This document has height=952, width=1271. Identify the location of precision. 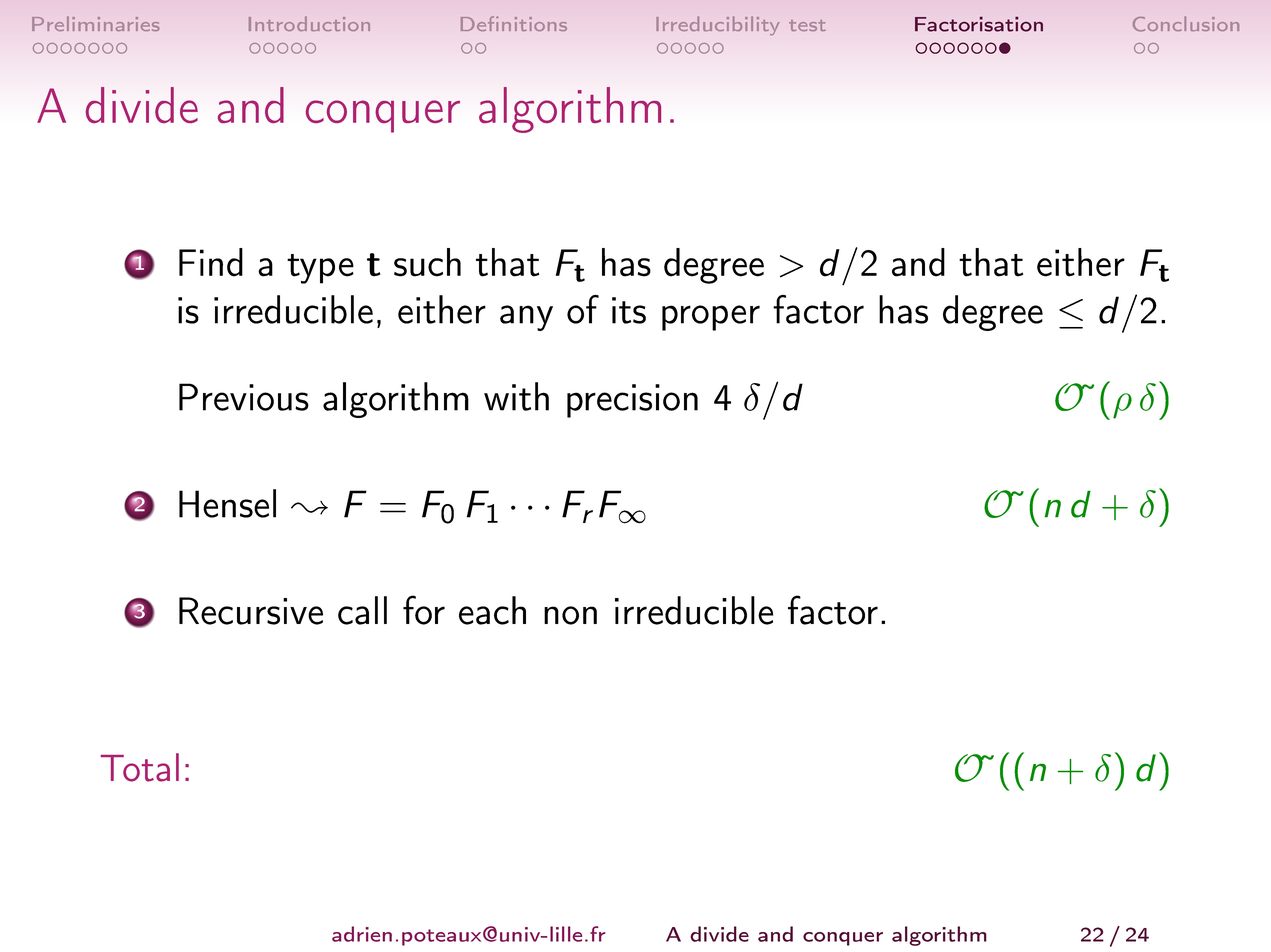
(632, 401).
